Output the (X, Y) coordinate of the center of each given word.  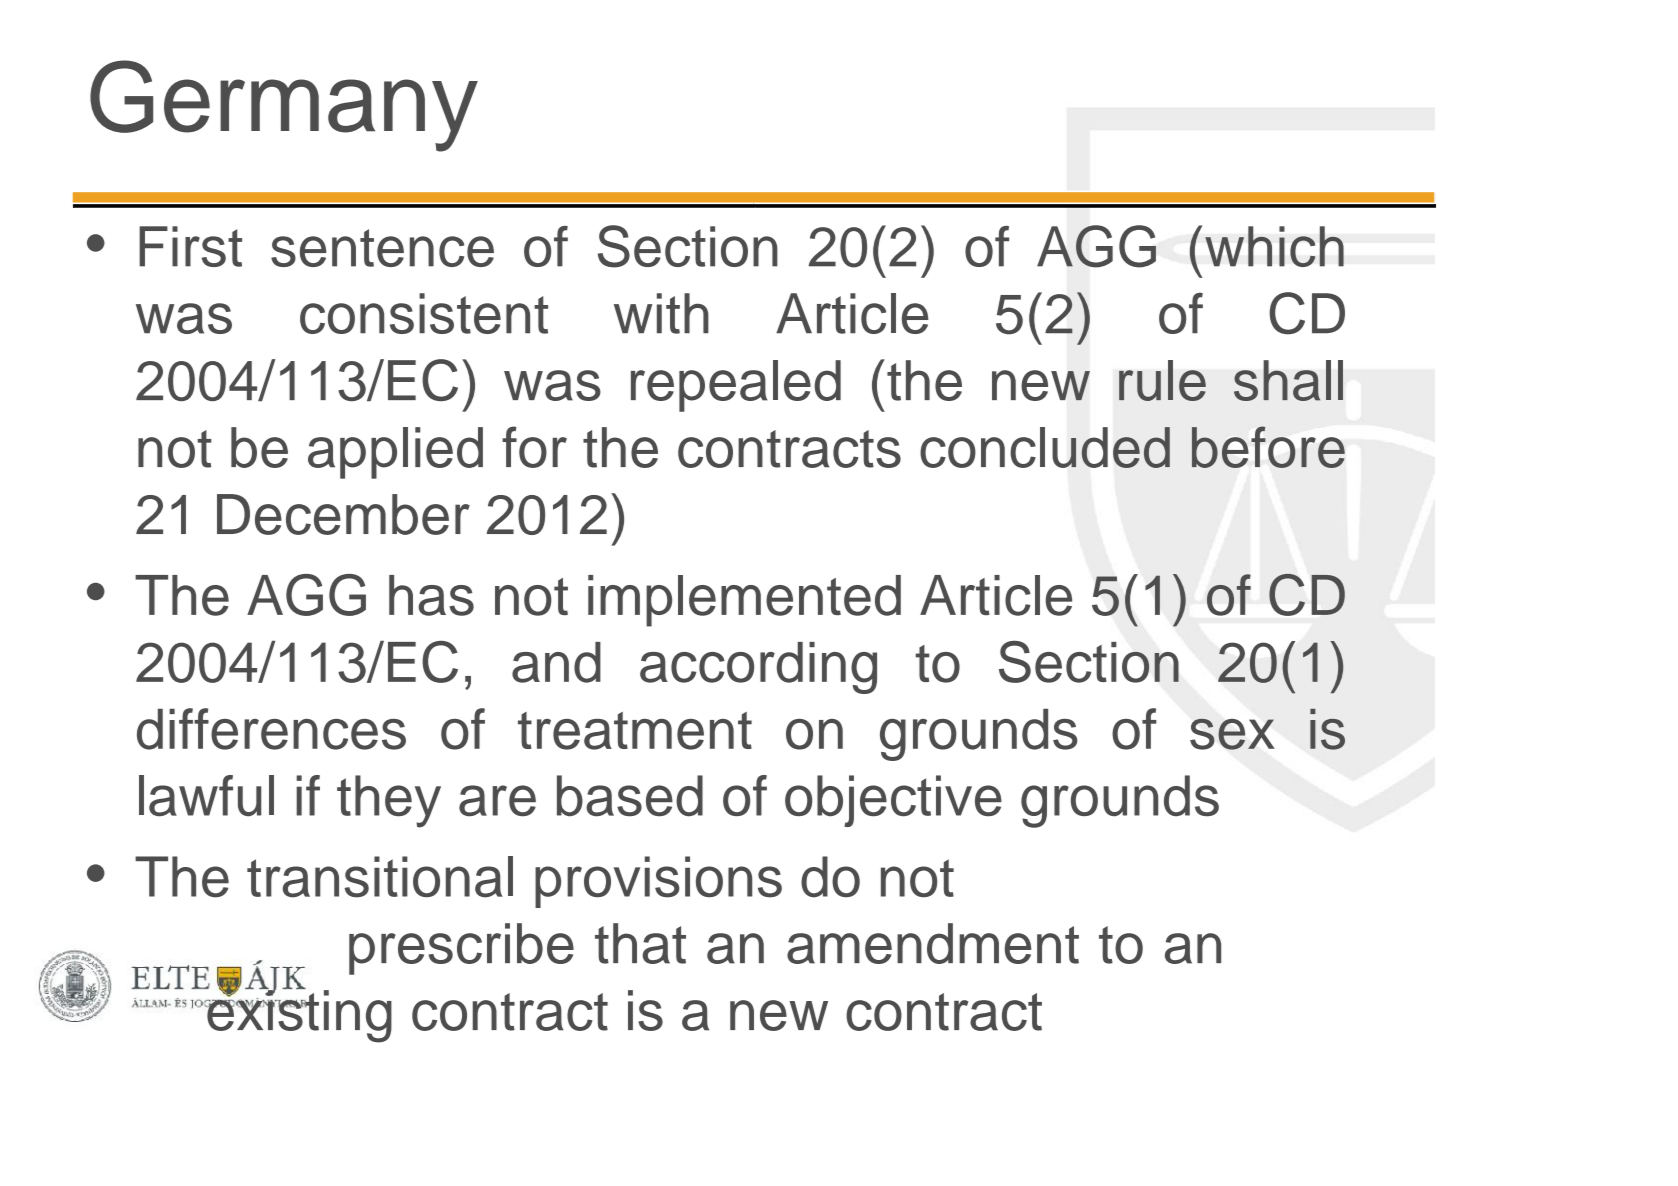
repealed (736, 386)
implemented (744, 601)
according (758, 668)
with (661, 313)
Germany (284, 106)
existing (298, 1015)
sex (1232, 734)
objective (893, 801)
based (630, 796)
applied (395, 453)
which (1274, 246)
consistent (424, 313)
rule (1162, 380)
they (389, 801)
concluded (1045, 447)
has (431, 595)
